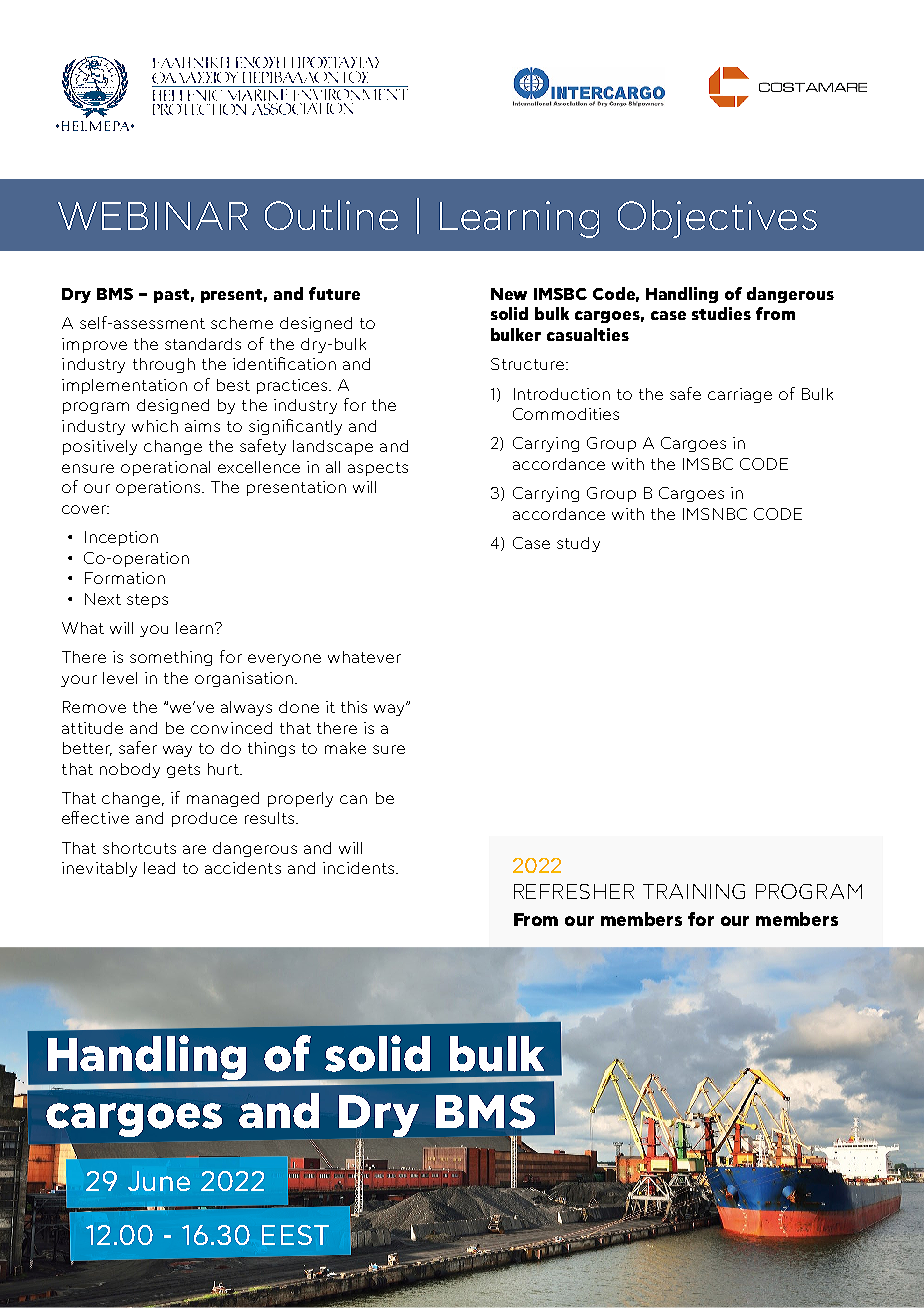 Image resolution: width=924 pixels, height=1308 pixels. I want to click on WEBINAR, so click(153, 216).
